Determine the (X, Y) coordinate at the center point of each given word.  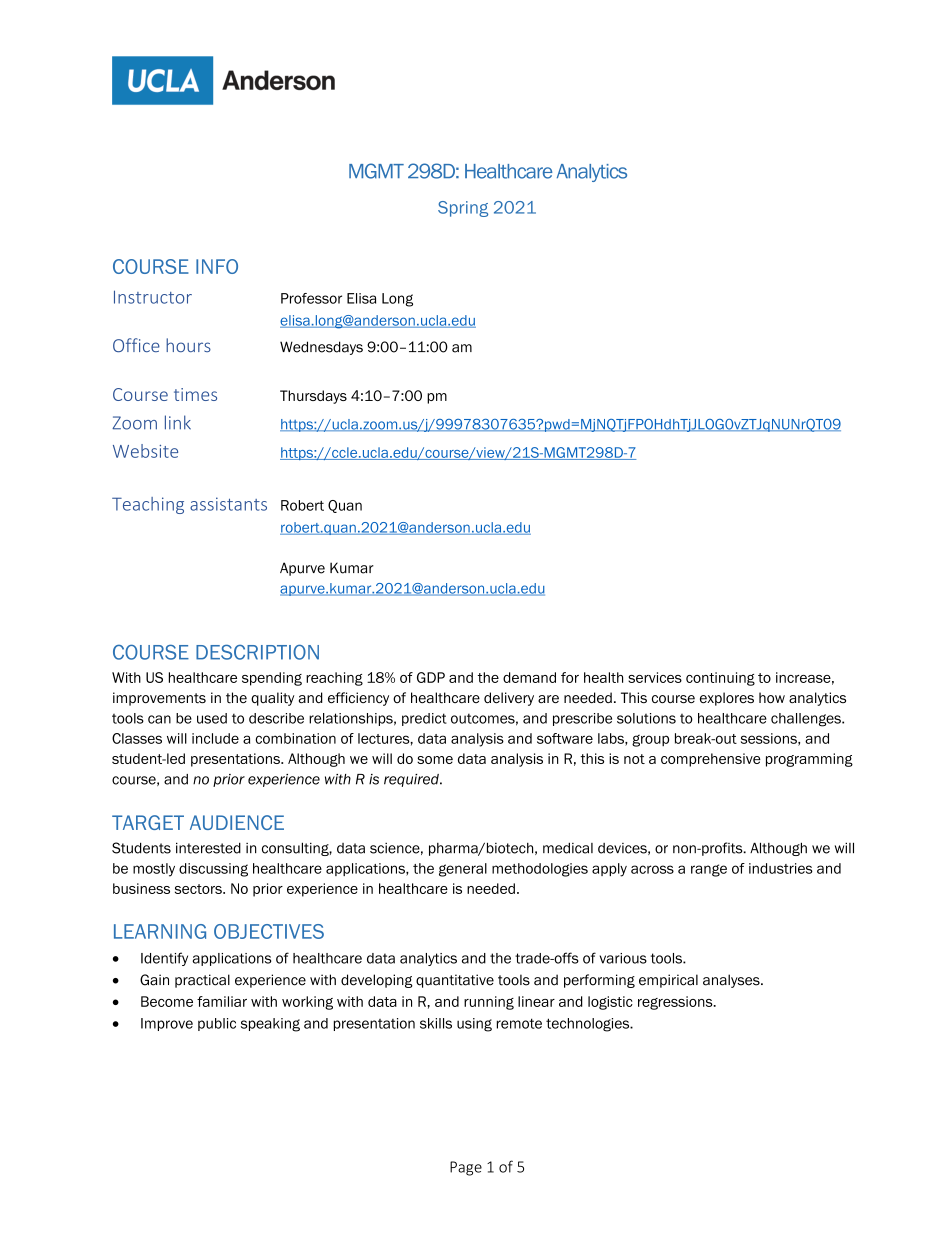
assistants (228, 504)
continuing (720, 679)
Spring (463, 209)
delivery (509, 699)
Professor (311, 298)
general (463, 870)
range (709, 870)
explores (727, 699)
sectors (199, 889)
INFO (217, 266)
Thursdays (313, 397)
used (212, 718)
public (217, 1024)
